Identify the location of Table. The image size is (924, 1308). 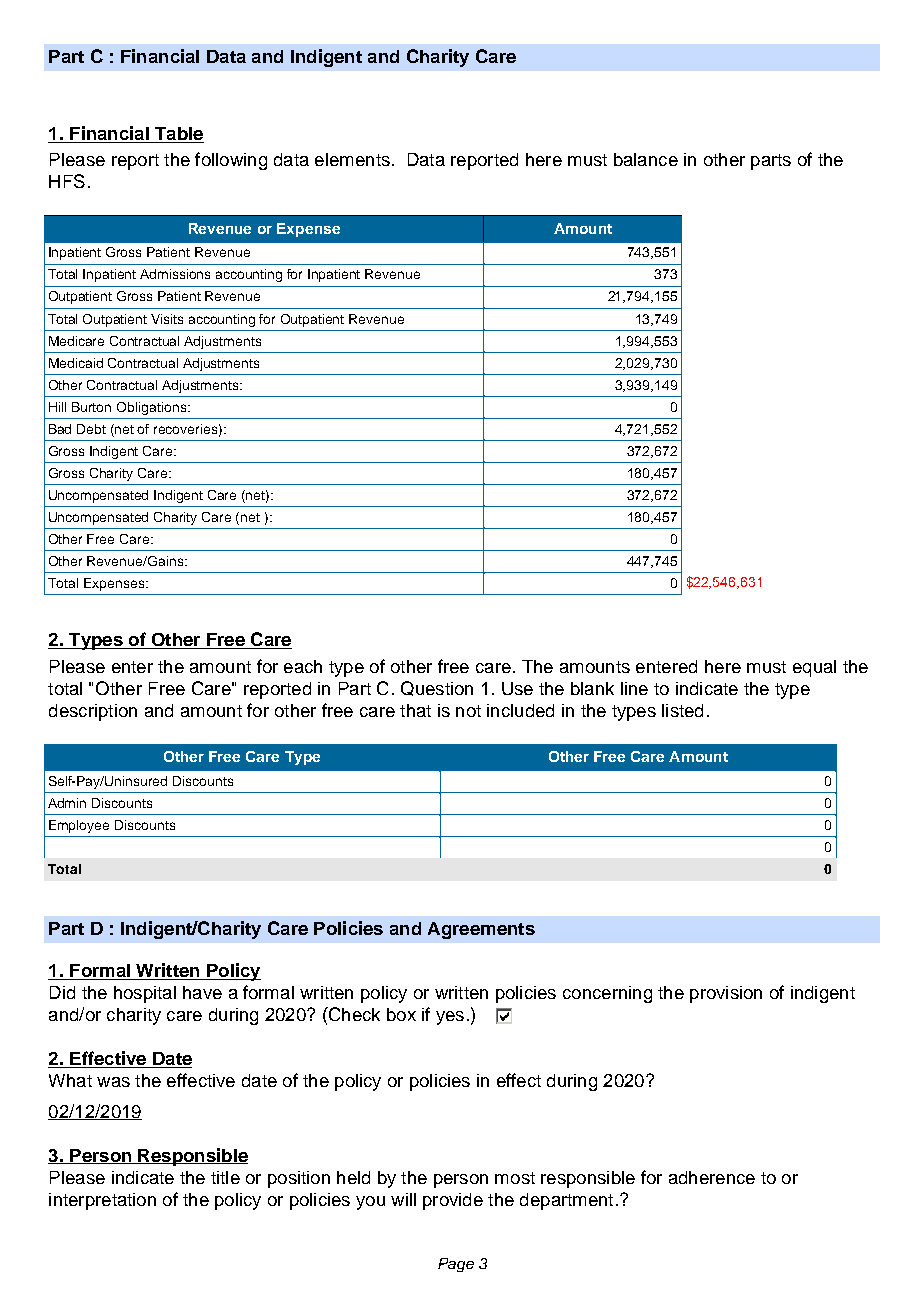
(178, 135).
